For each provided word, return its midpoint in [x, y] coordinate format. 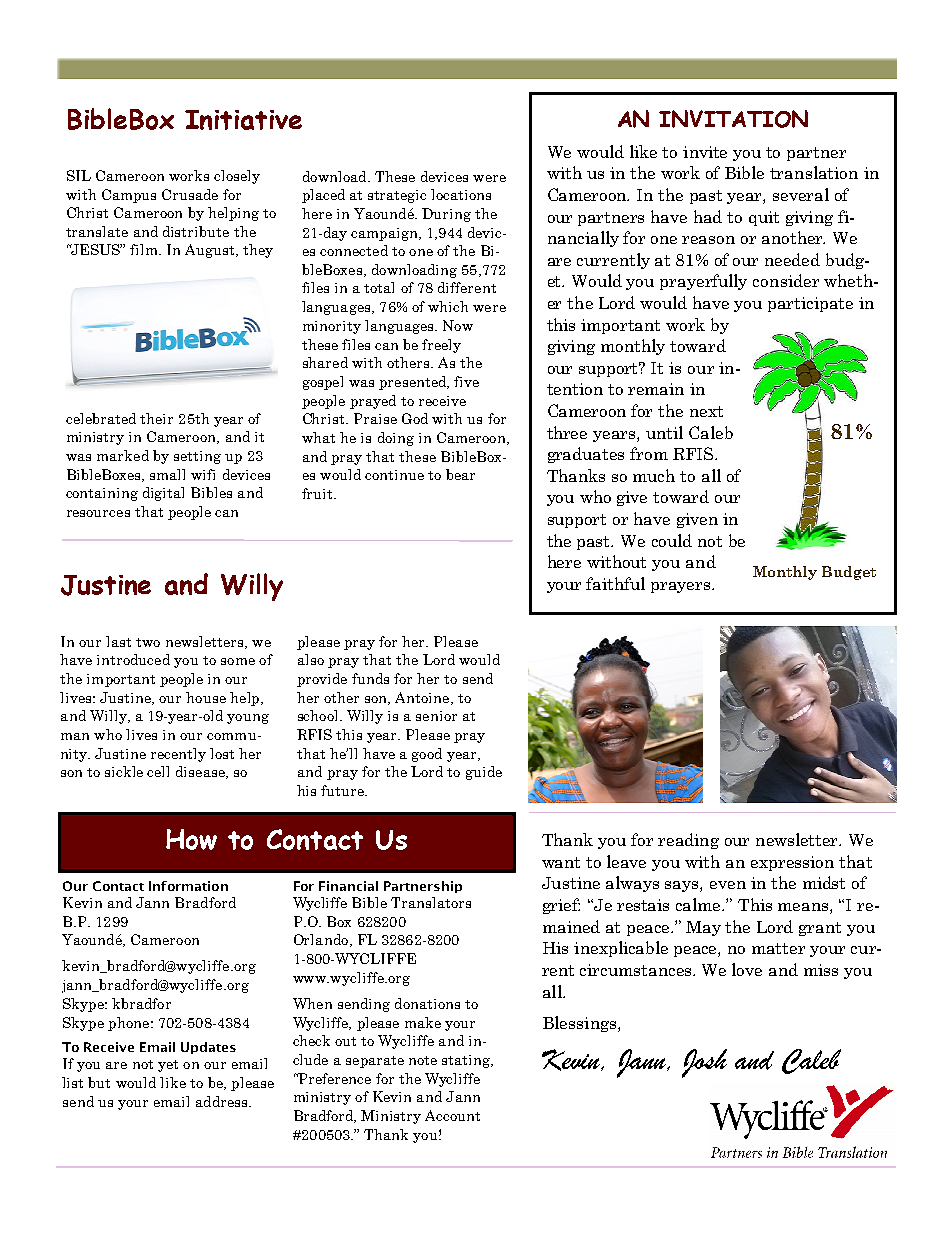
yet [168, 1066]
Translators [431, 902]
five [466, 381]
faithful [615, 583]
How [191, 839]
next [706, 411]
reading [688, 841]
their [156, 418]
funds [370, 678]
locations [461, 194]
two [148, 642]
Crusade [190, 194]
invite [705, 152]
